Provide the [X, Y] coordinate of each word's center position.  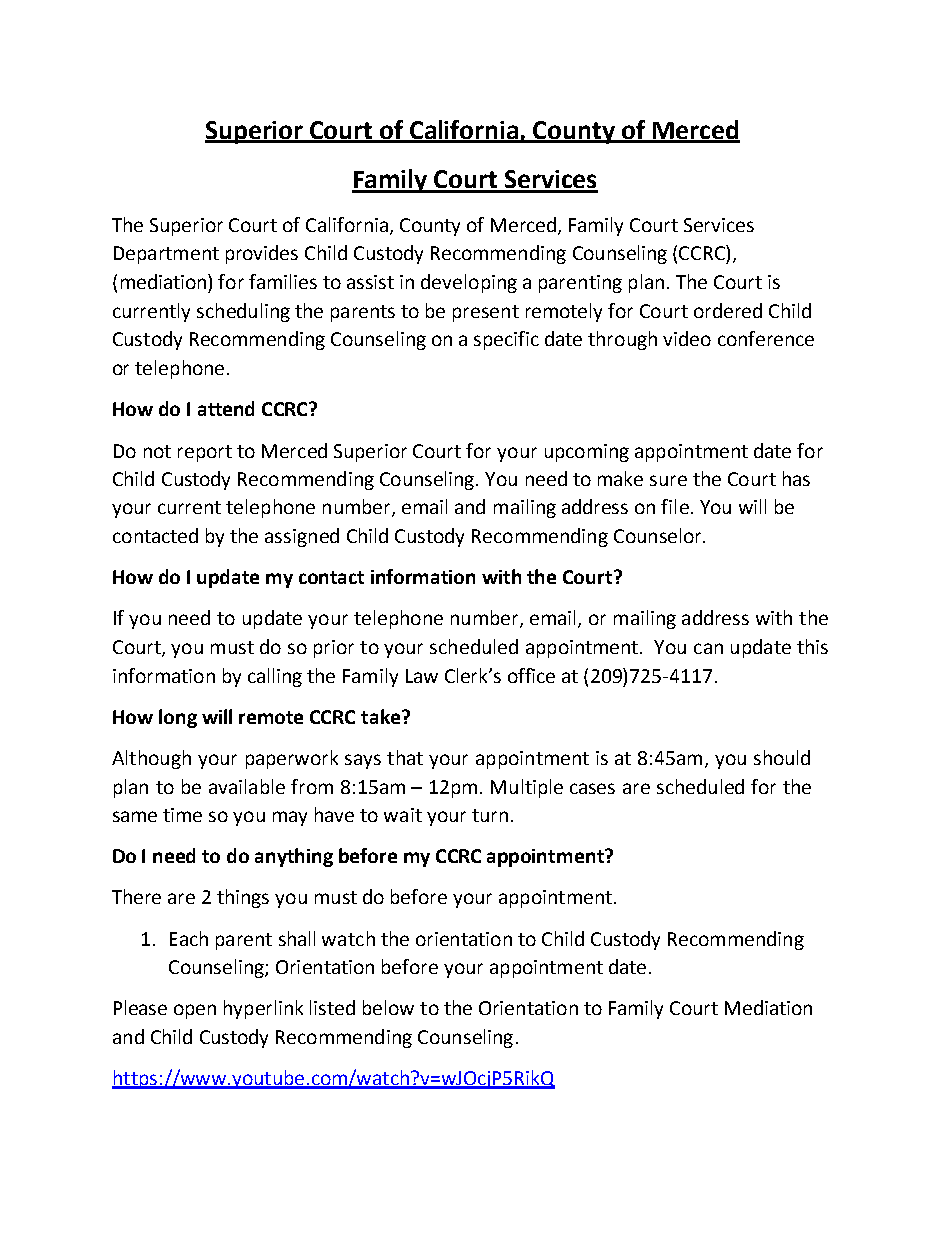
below [388, 1007]
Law [422, 676]
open [195, 1011]
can [708, 648]
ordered [728, 310]
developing [469, 283]
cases [592, 788]
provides [262, 254]
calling [275, 677]
